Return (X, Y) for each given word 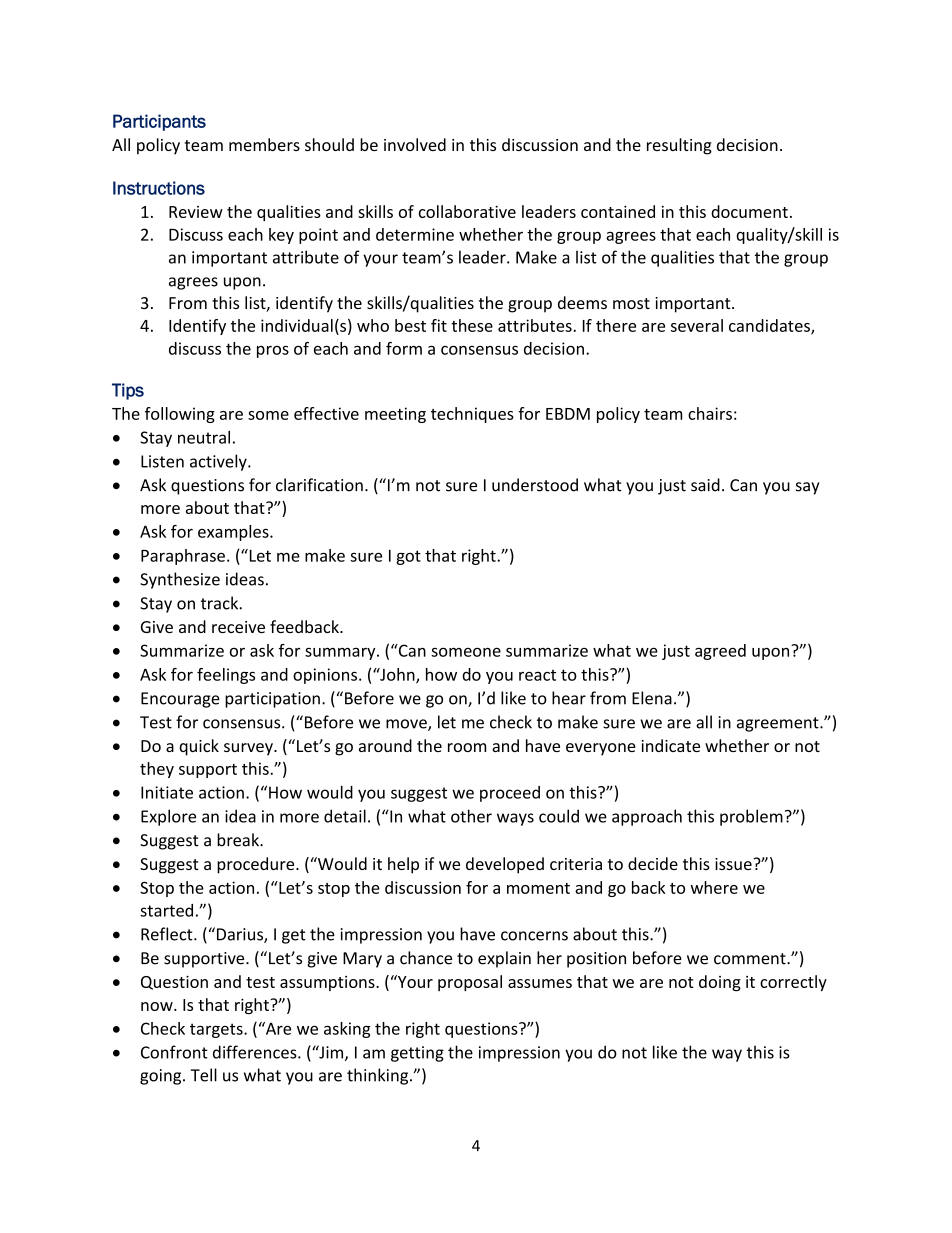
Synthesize (180, 580)
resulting (679, 146)
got (408, 557)
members (264, 144)
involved (415, 144)
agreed (720, 652)
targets (217, 1030)
